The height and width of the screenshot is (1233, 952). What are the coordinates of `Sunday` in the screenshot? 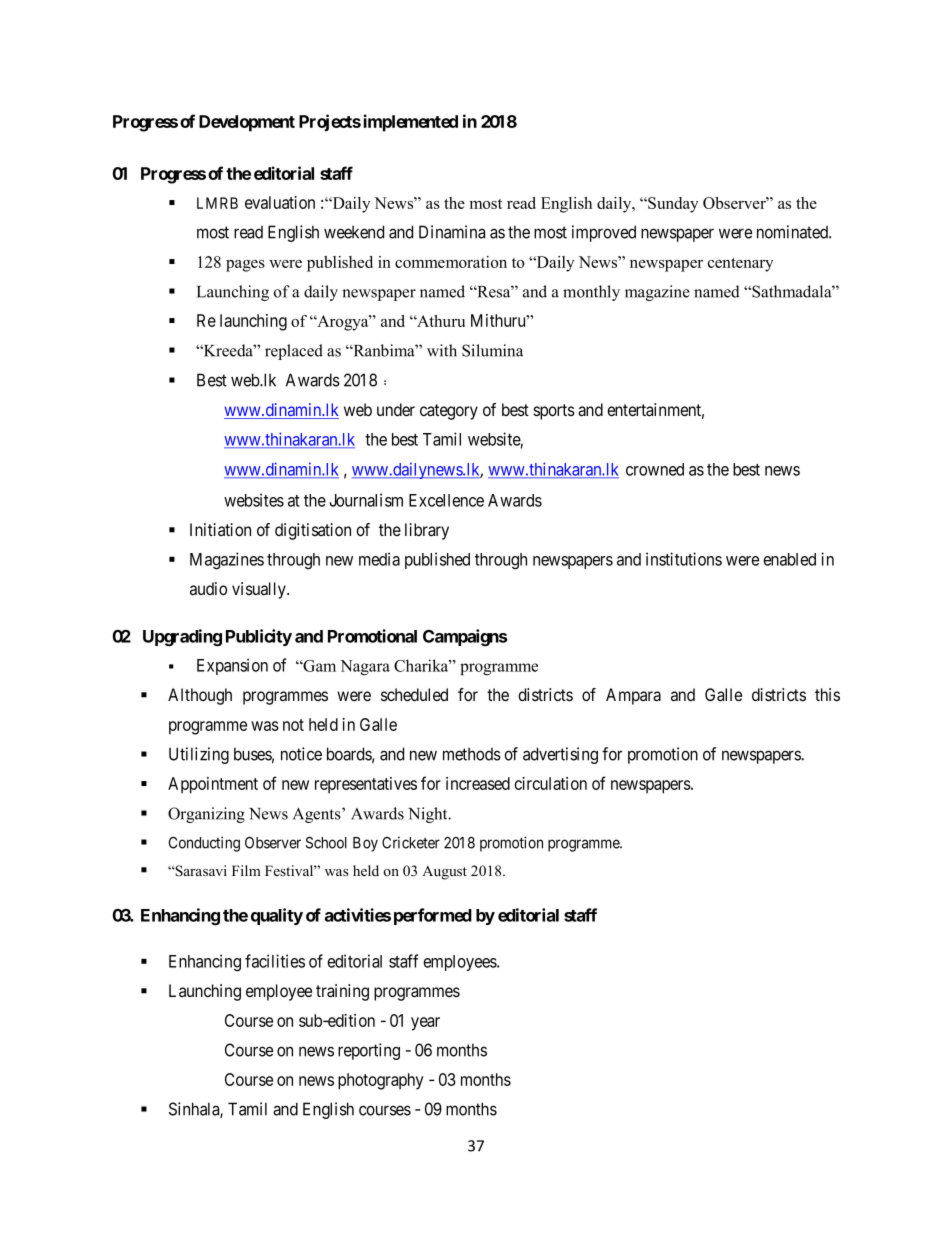 It's located at (672, 205).
